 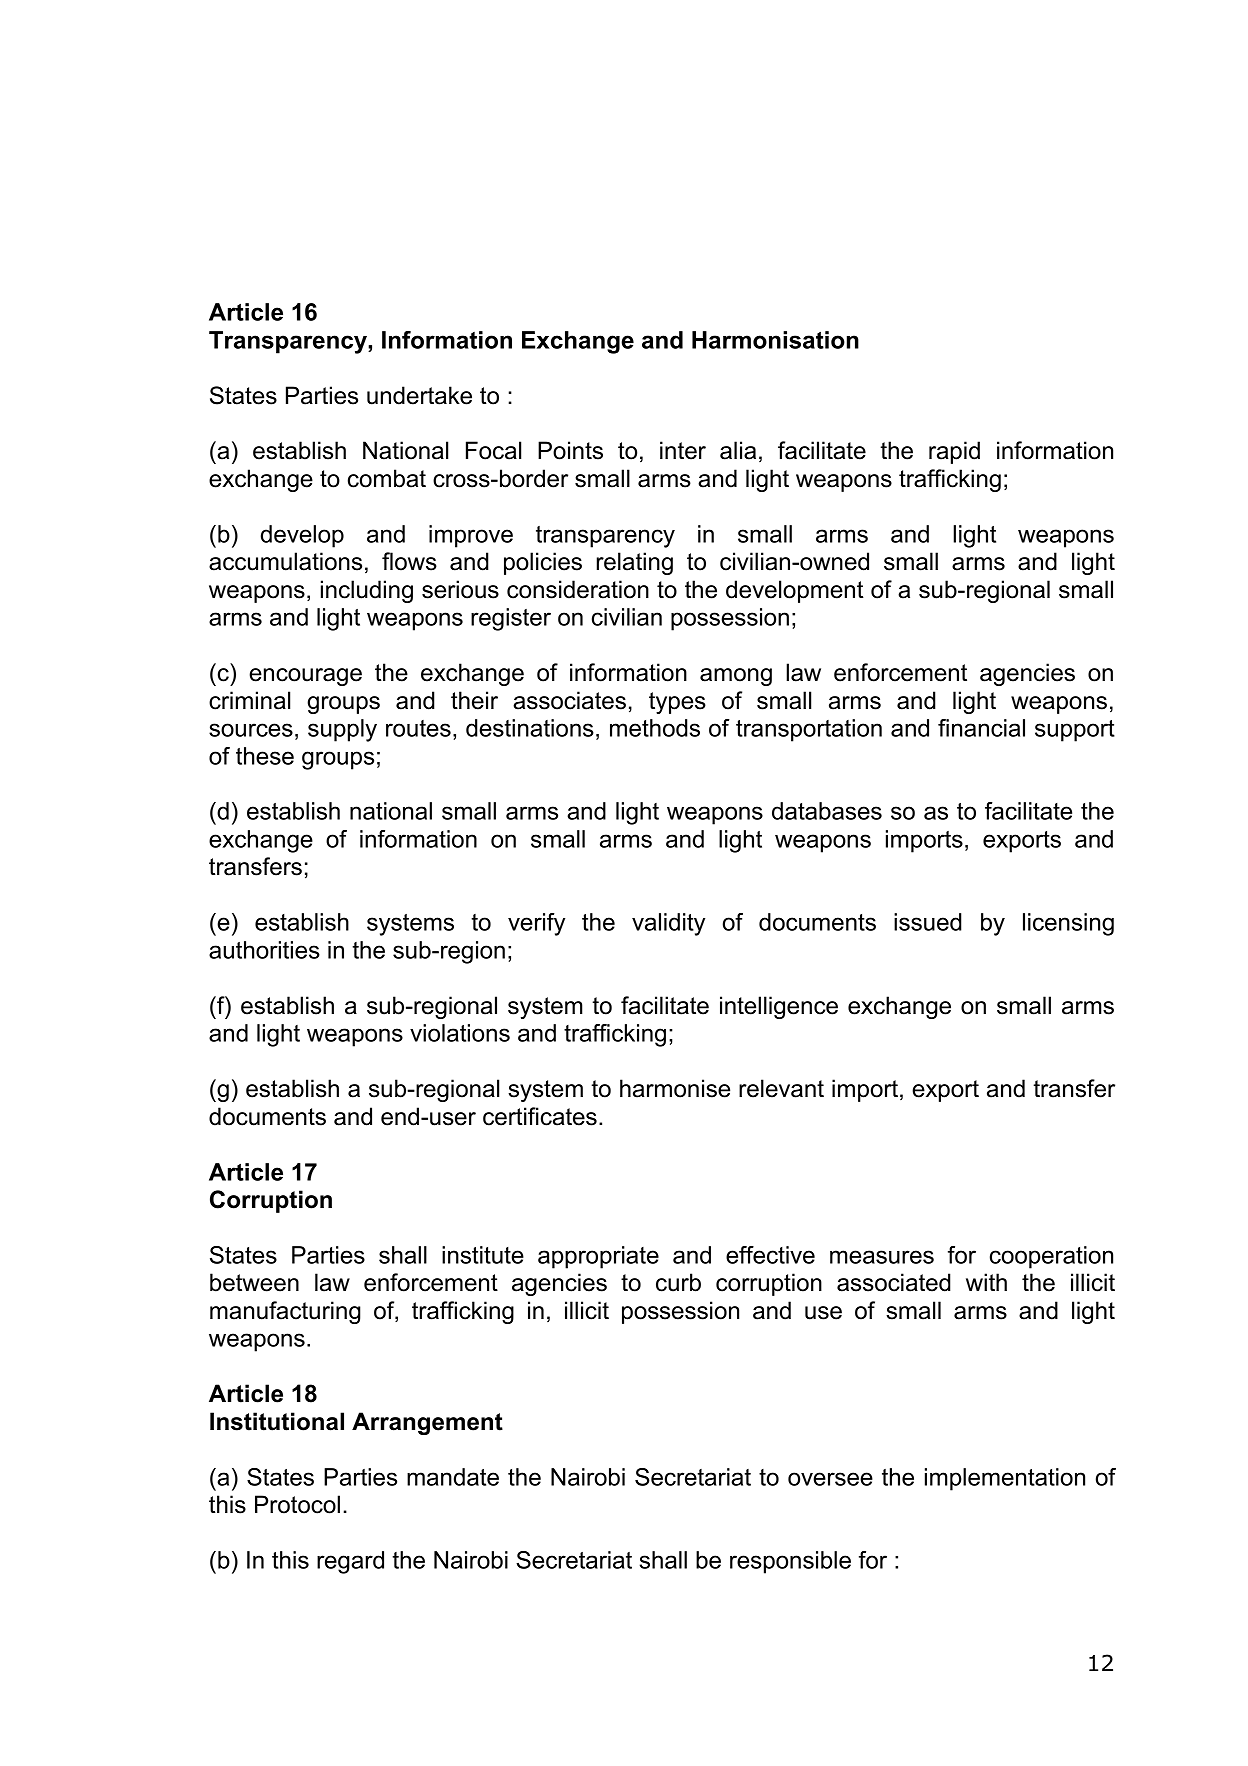 I want to click on financial, so click(x=981, y=728).
